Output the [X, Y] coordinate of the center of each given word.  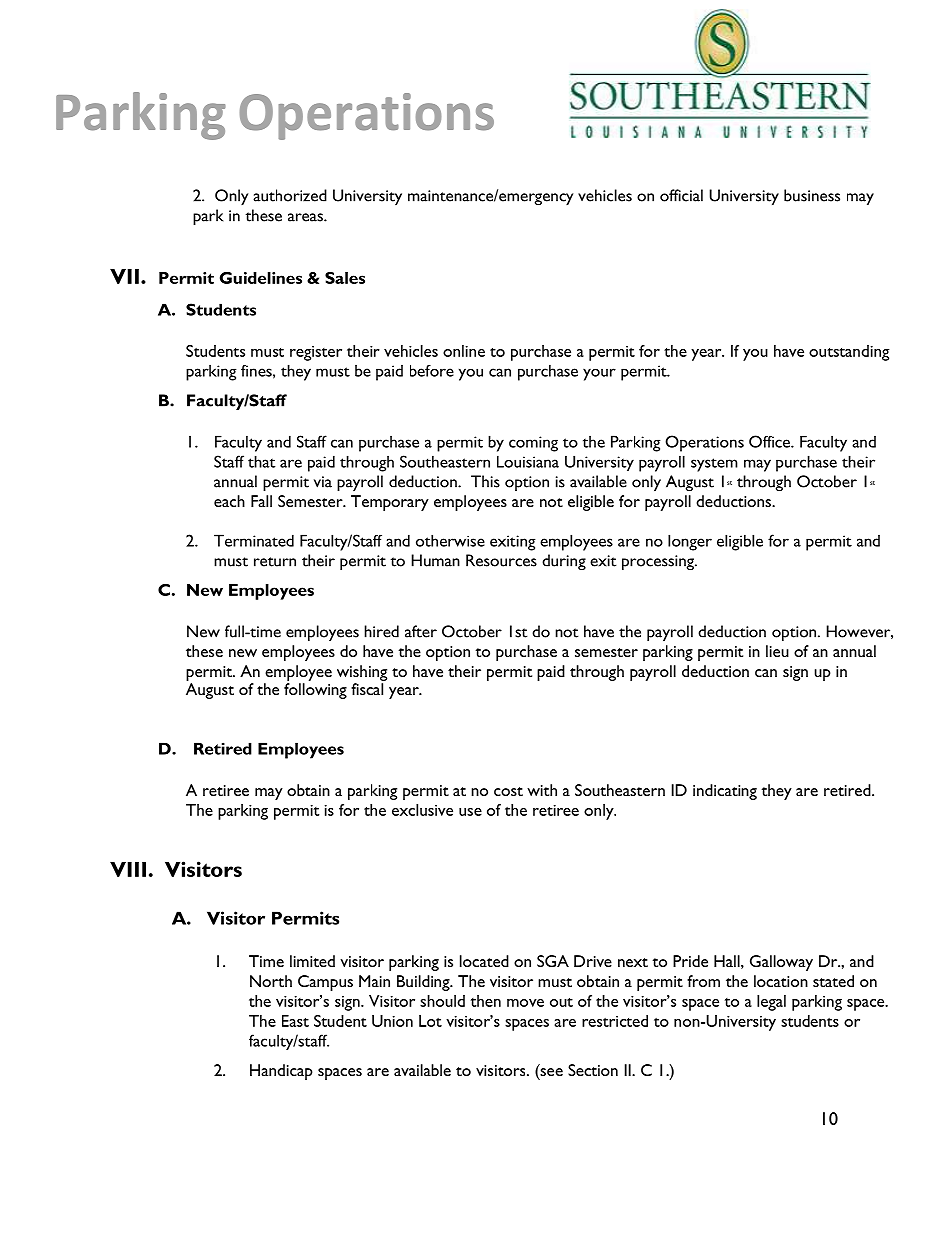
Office [770, 441]
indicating [725, 792]
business [812, 195]
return [275, 562]
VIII [128, 869]
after [421, 631]
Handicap [281, 1072]
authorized [290, 195]
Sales [345, 278]
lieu [777, 651]
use [470, 812]
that [262, 461]
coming [533, 444]
